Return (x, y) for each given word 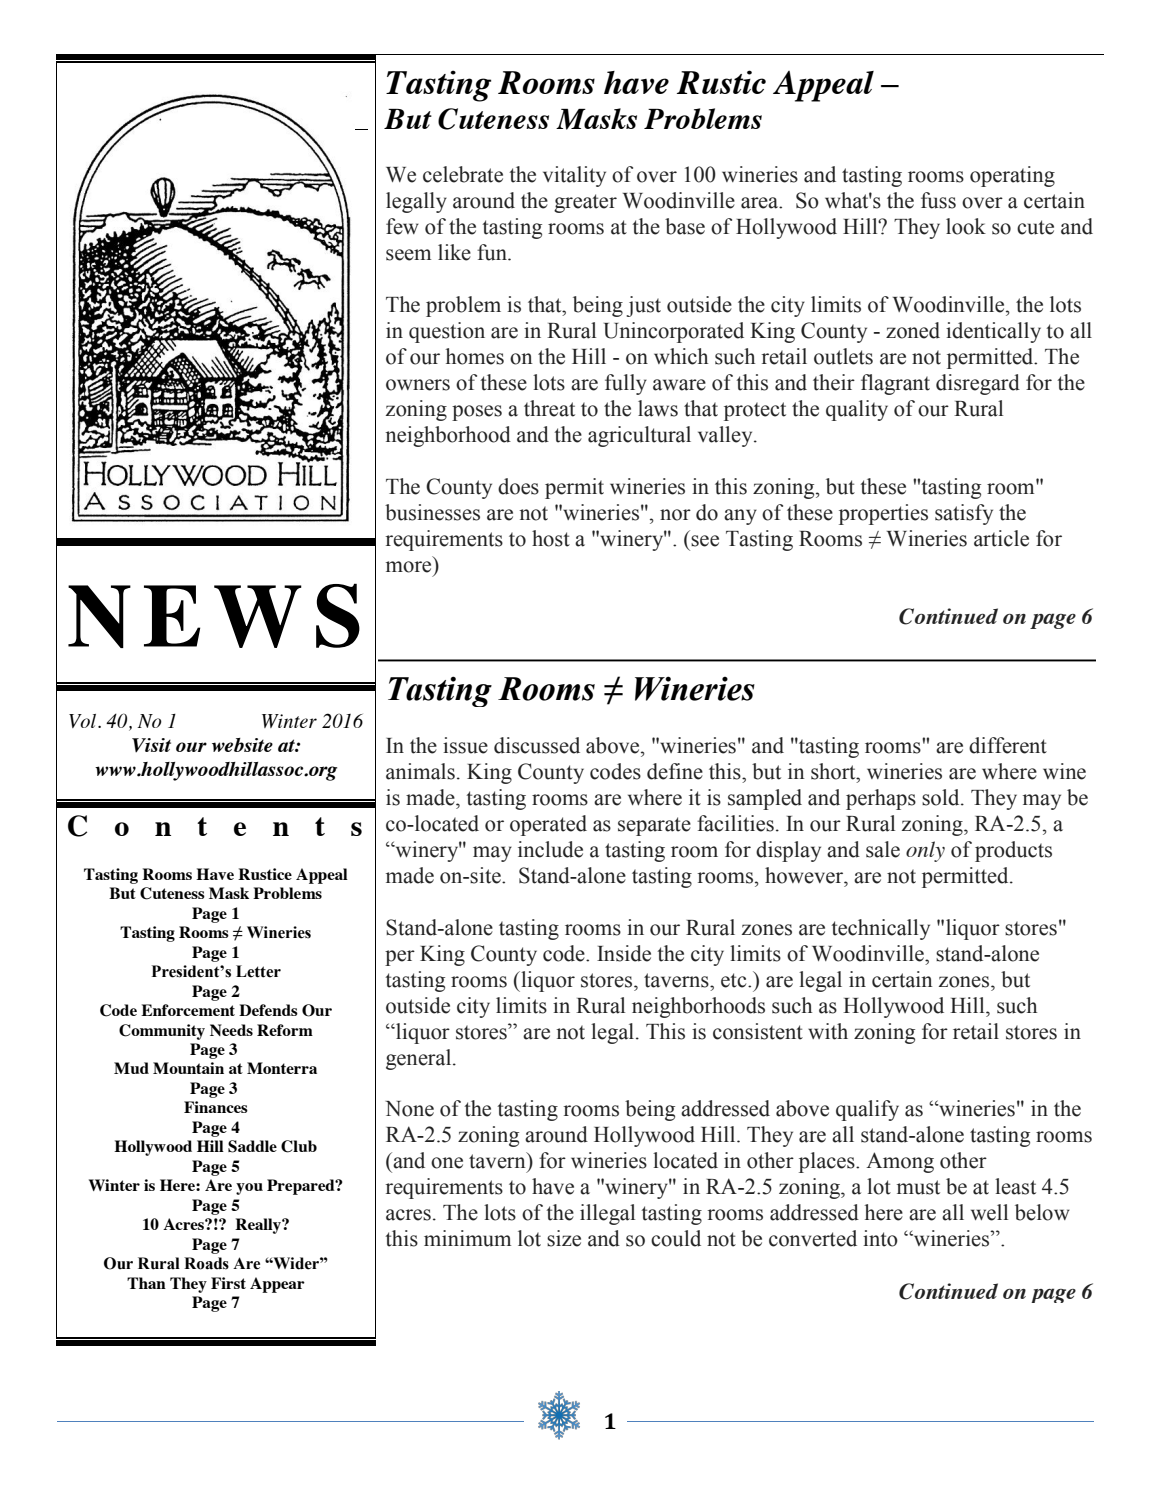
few (402, 226)
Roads (206, 1263)
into (880, 1238)
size (564, 1238)
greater (585, 203)
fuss (938, 200)
